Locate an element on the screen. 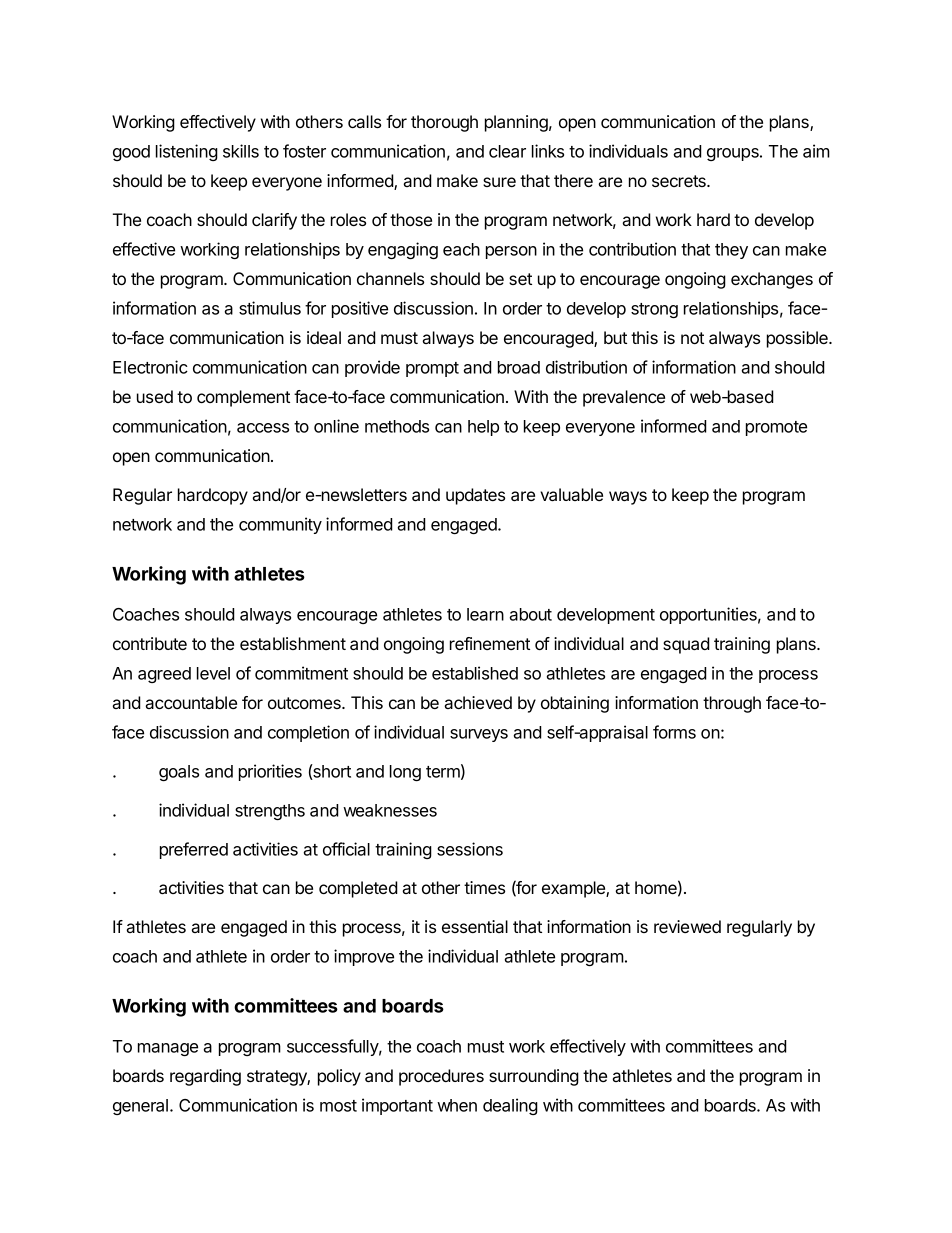  regarding is located at coordinates (205, 1077).
